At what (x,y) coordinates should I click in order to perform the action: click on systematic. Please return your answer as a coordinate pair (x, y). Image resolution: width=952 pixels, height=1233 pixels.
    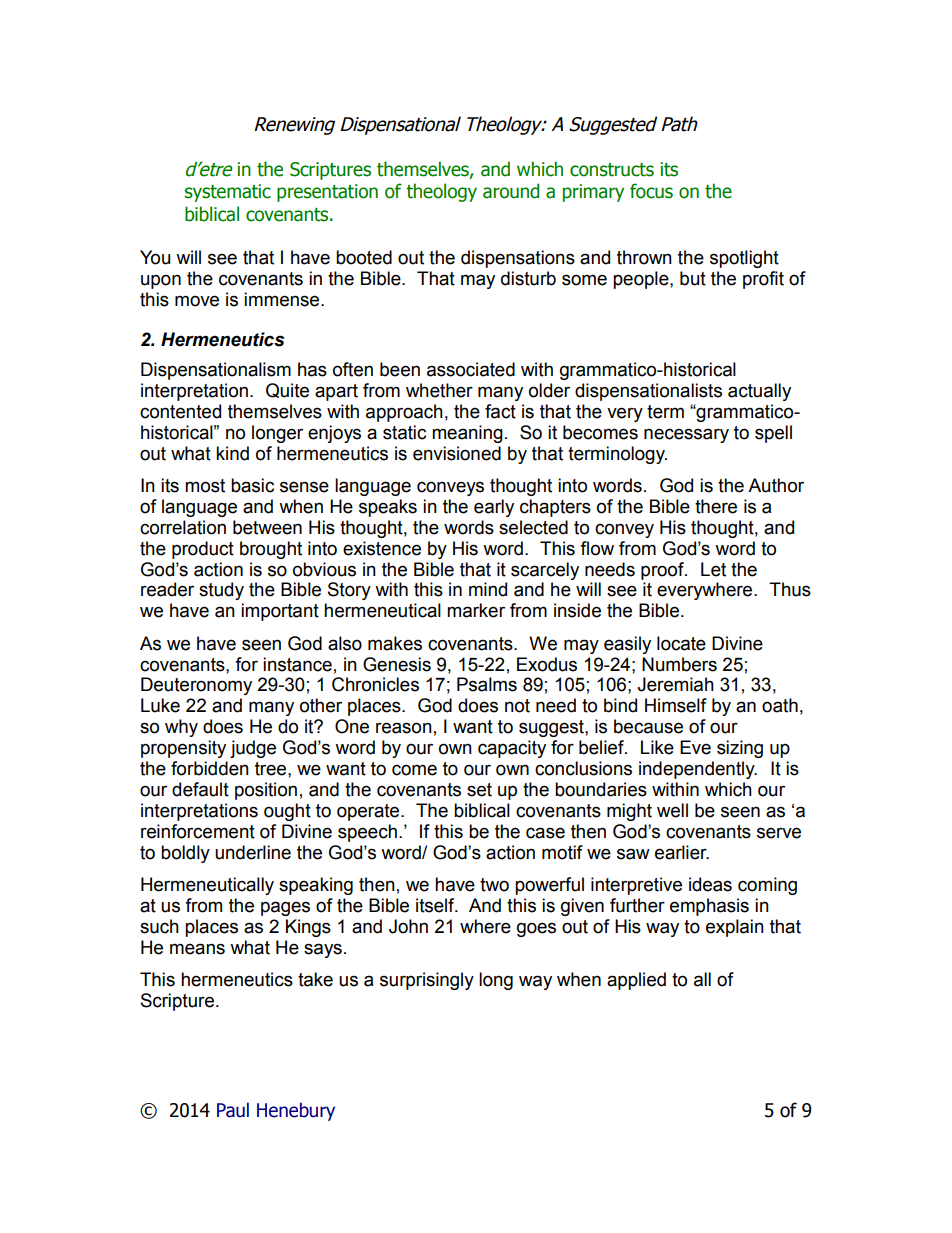
    Looking at the image, I should click on (228, 193).
